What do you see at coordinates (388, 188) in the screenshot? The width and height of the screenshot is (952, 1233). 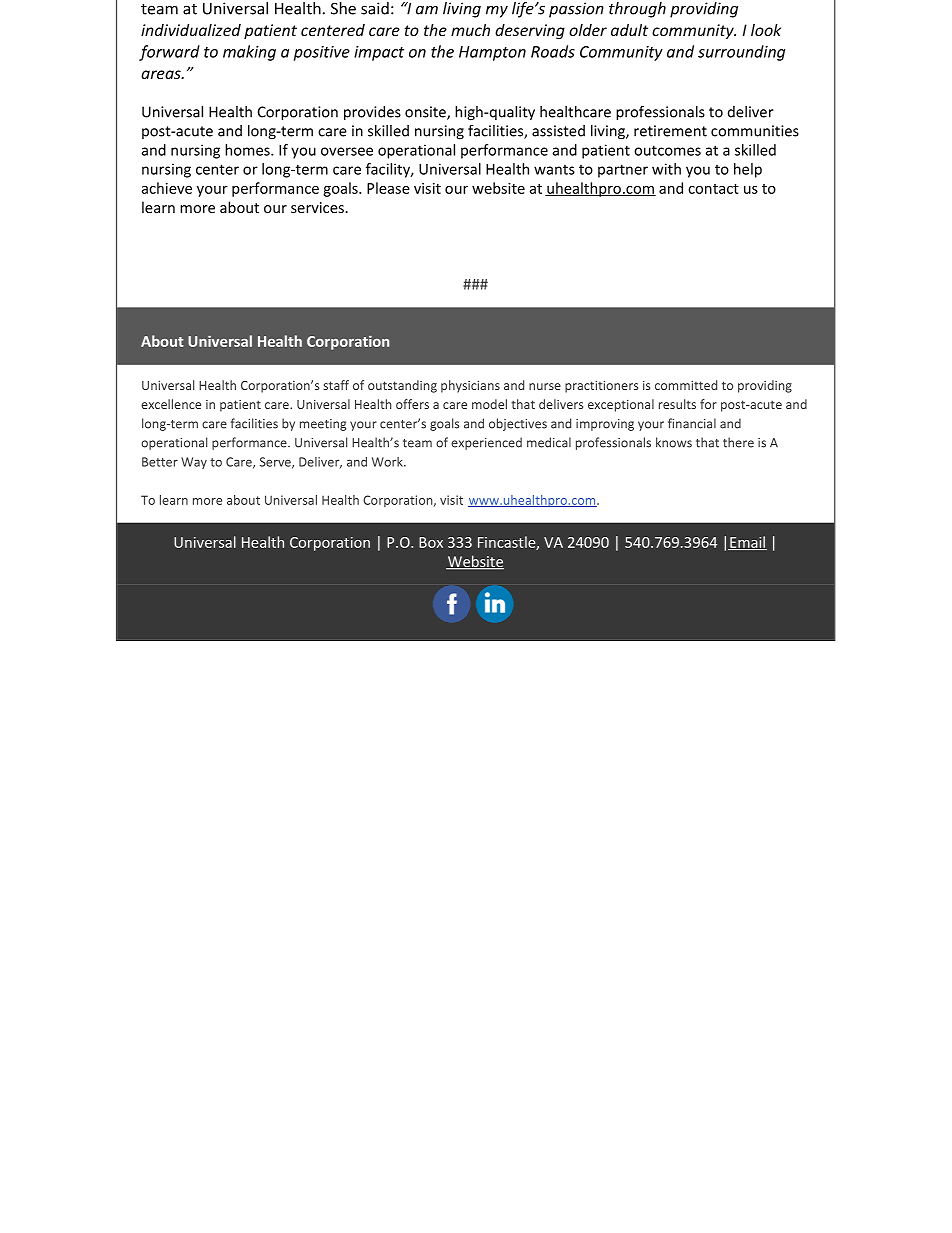 I see `Please` at bounding box center [388, 188].
